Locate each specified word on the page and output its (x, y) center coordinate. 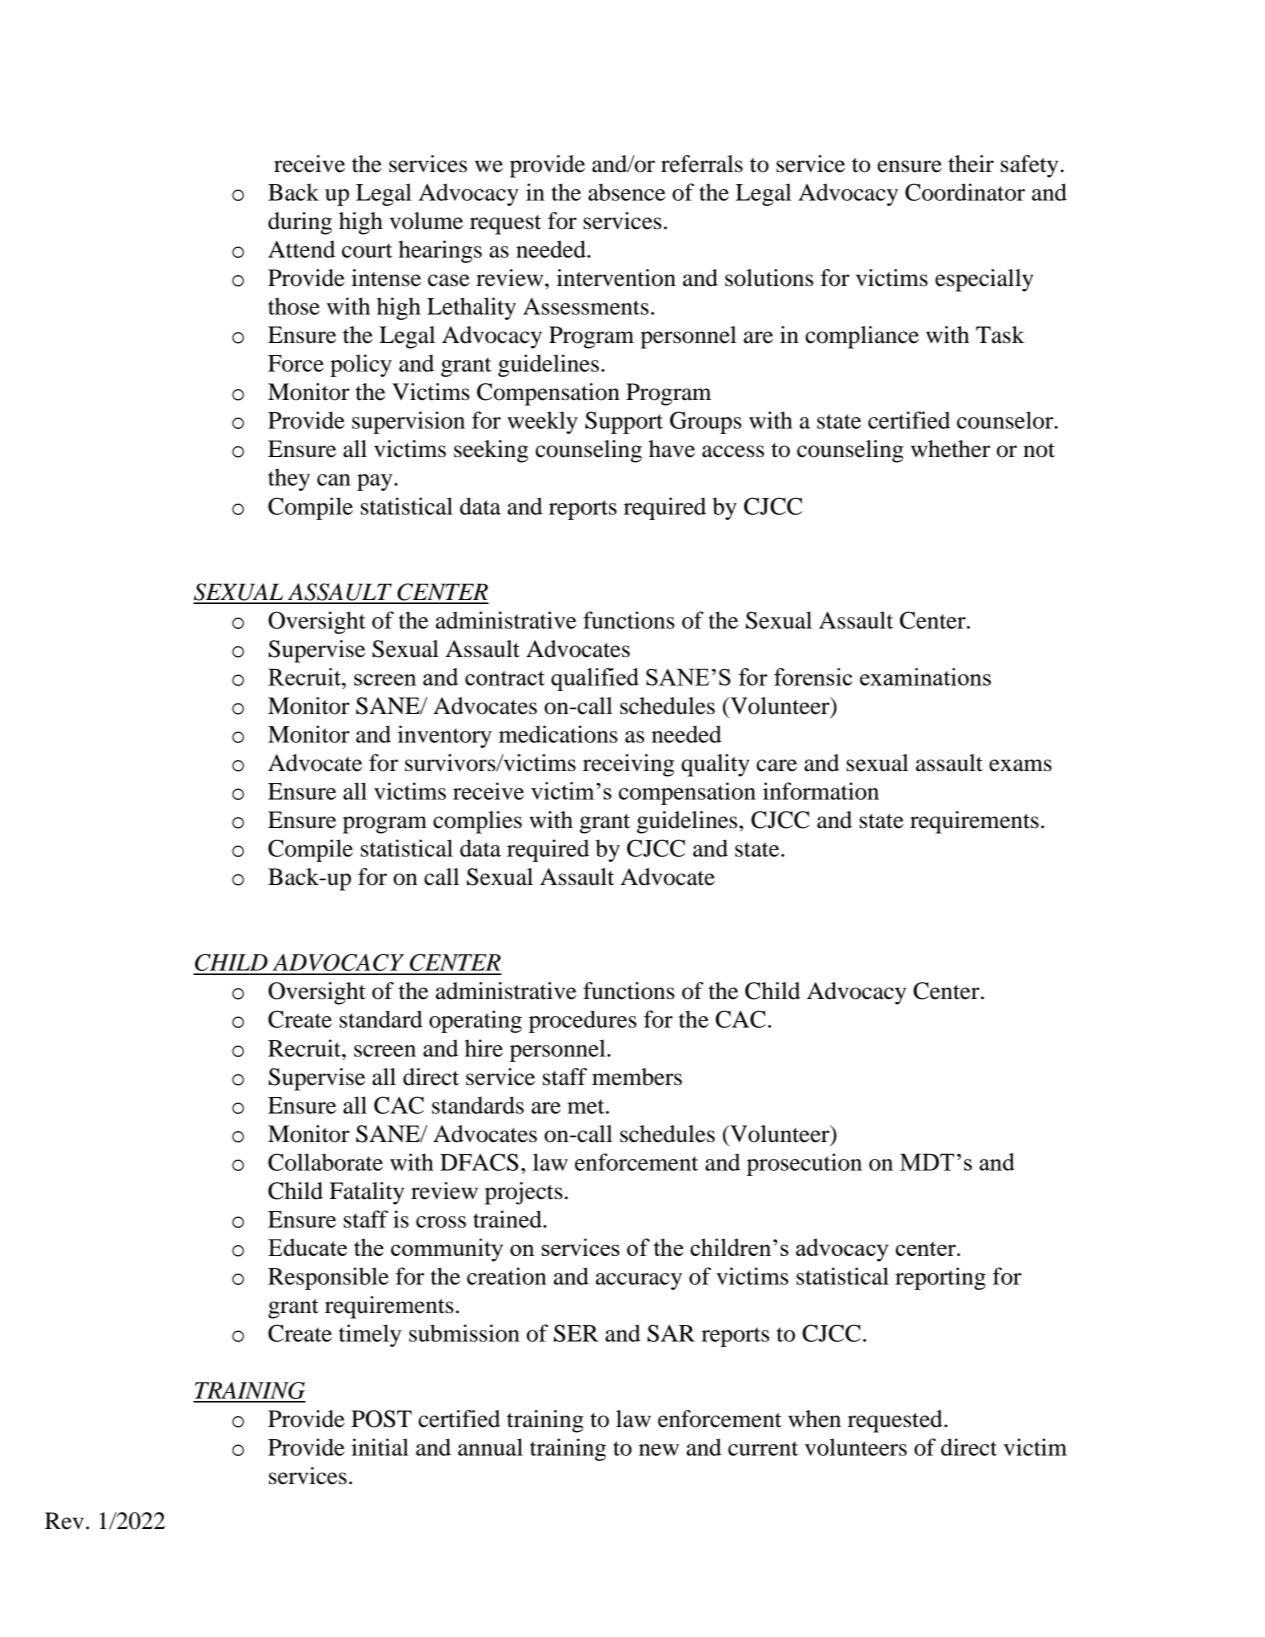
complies (477, 822)
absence (626, 192)
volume (426, 221)
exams (1020, 765)
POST (381, 1419)
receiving (628, 765)
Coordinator (965, 192)
